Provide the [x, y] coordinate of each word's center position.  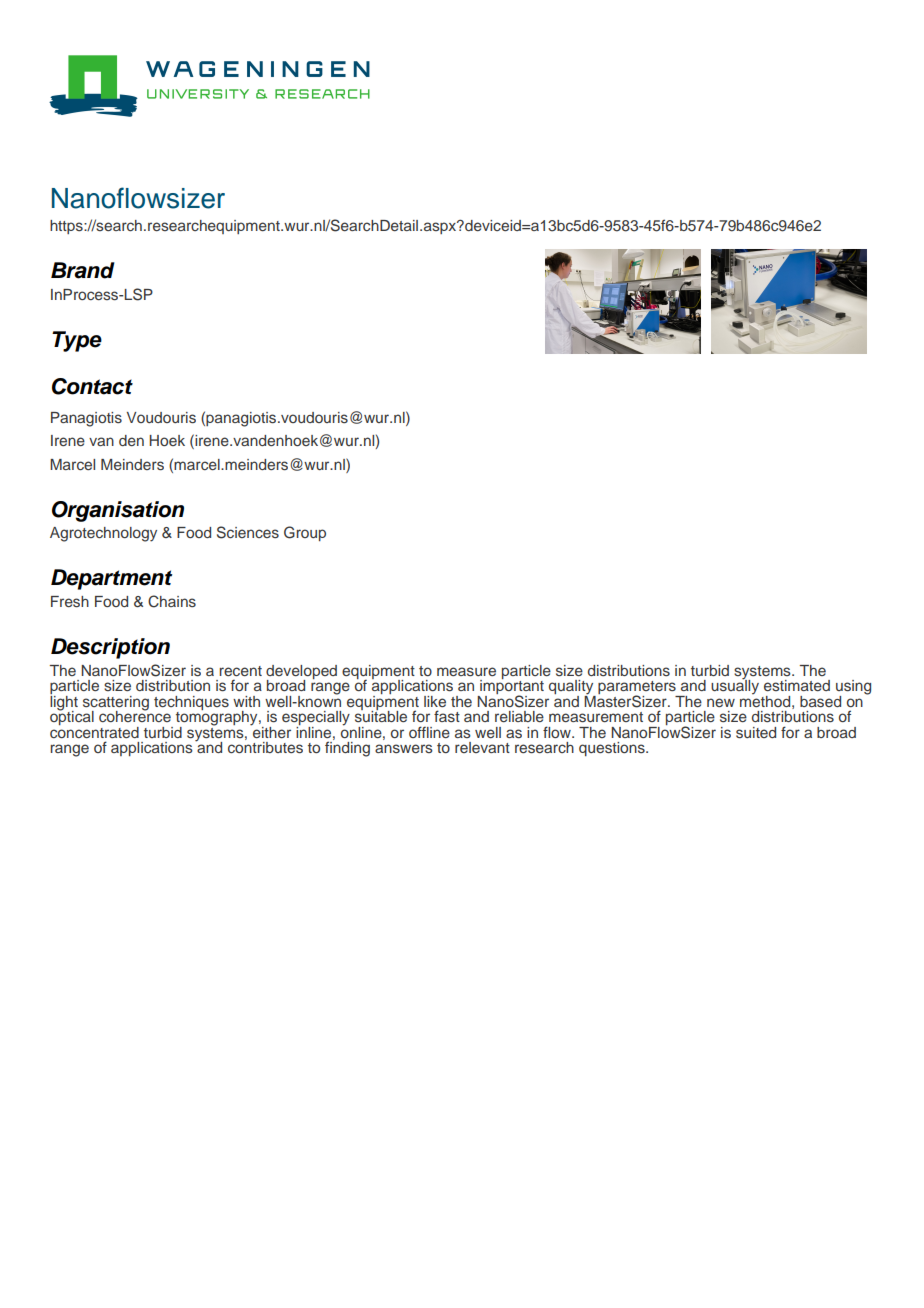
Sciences [248, 532]
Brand [83, 270]
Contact [92, 386]
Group [305, 533]
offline [429, 732]
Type [77, 341]
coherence [135, 715]
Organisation [118, 511]
